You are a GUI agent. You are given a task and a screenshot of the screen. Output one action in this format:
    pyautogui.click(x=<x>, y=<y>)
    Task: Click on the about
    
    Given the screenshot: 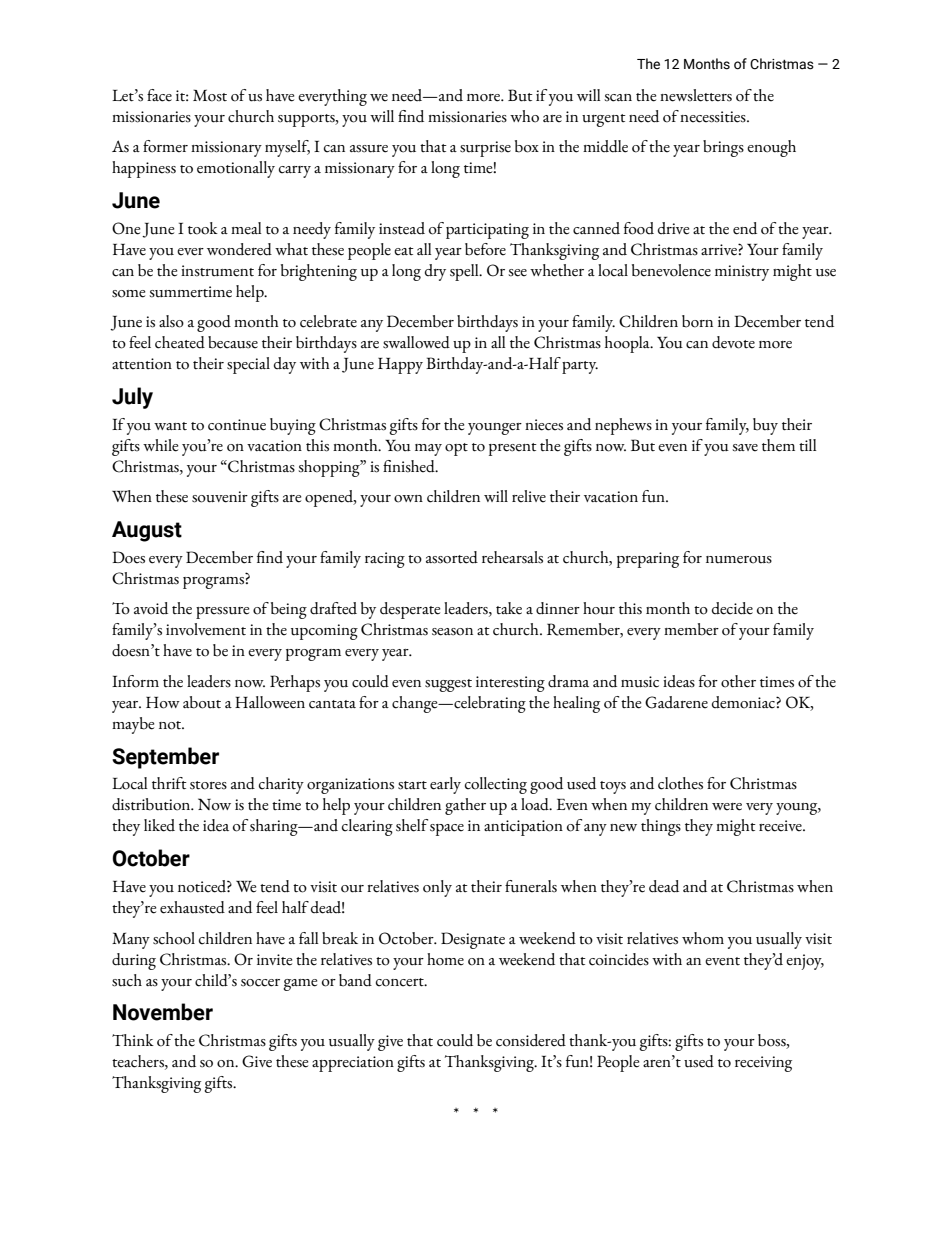 What is the action you would take?
    pyautogui.click(x=202, y=702)
